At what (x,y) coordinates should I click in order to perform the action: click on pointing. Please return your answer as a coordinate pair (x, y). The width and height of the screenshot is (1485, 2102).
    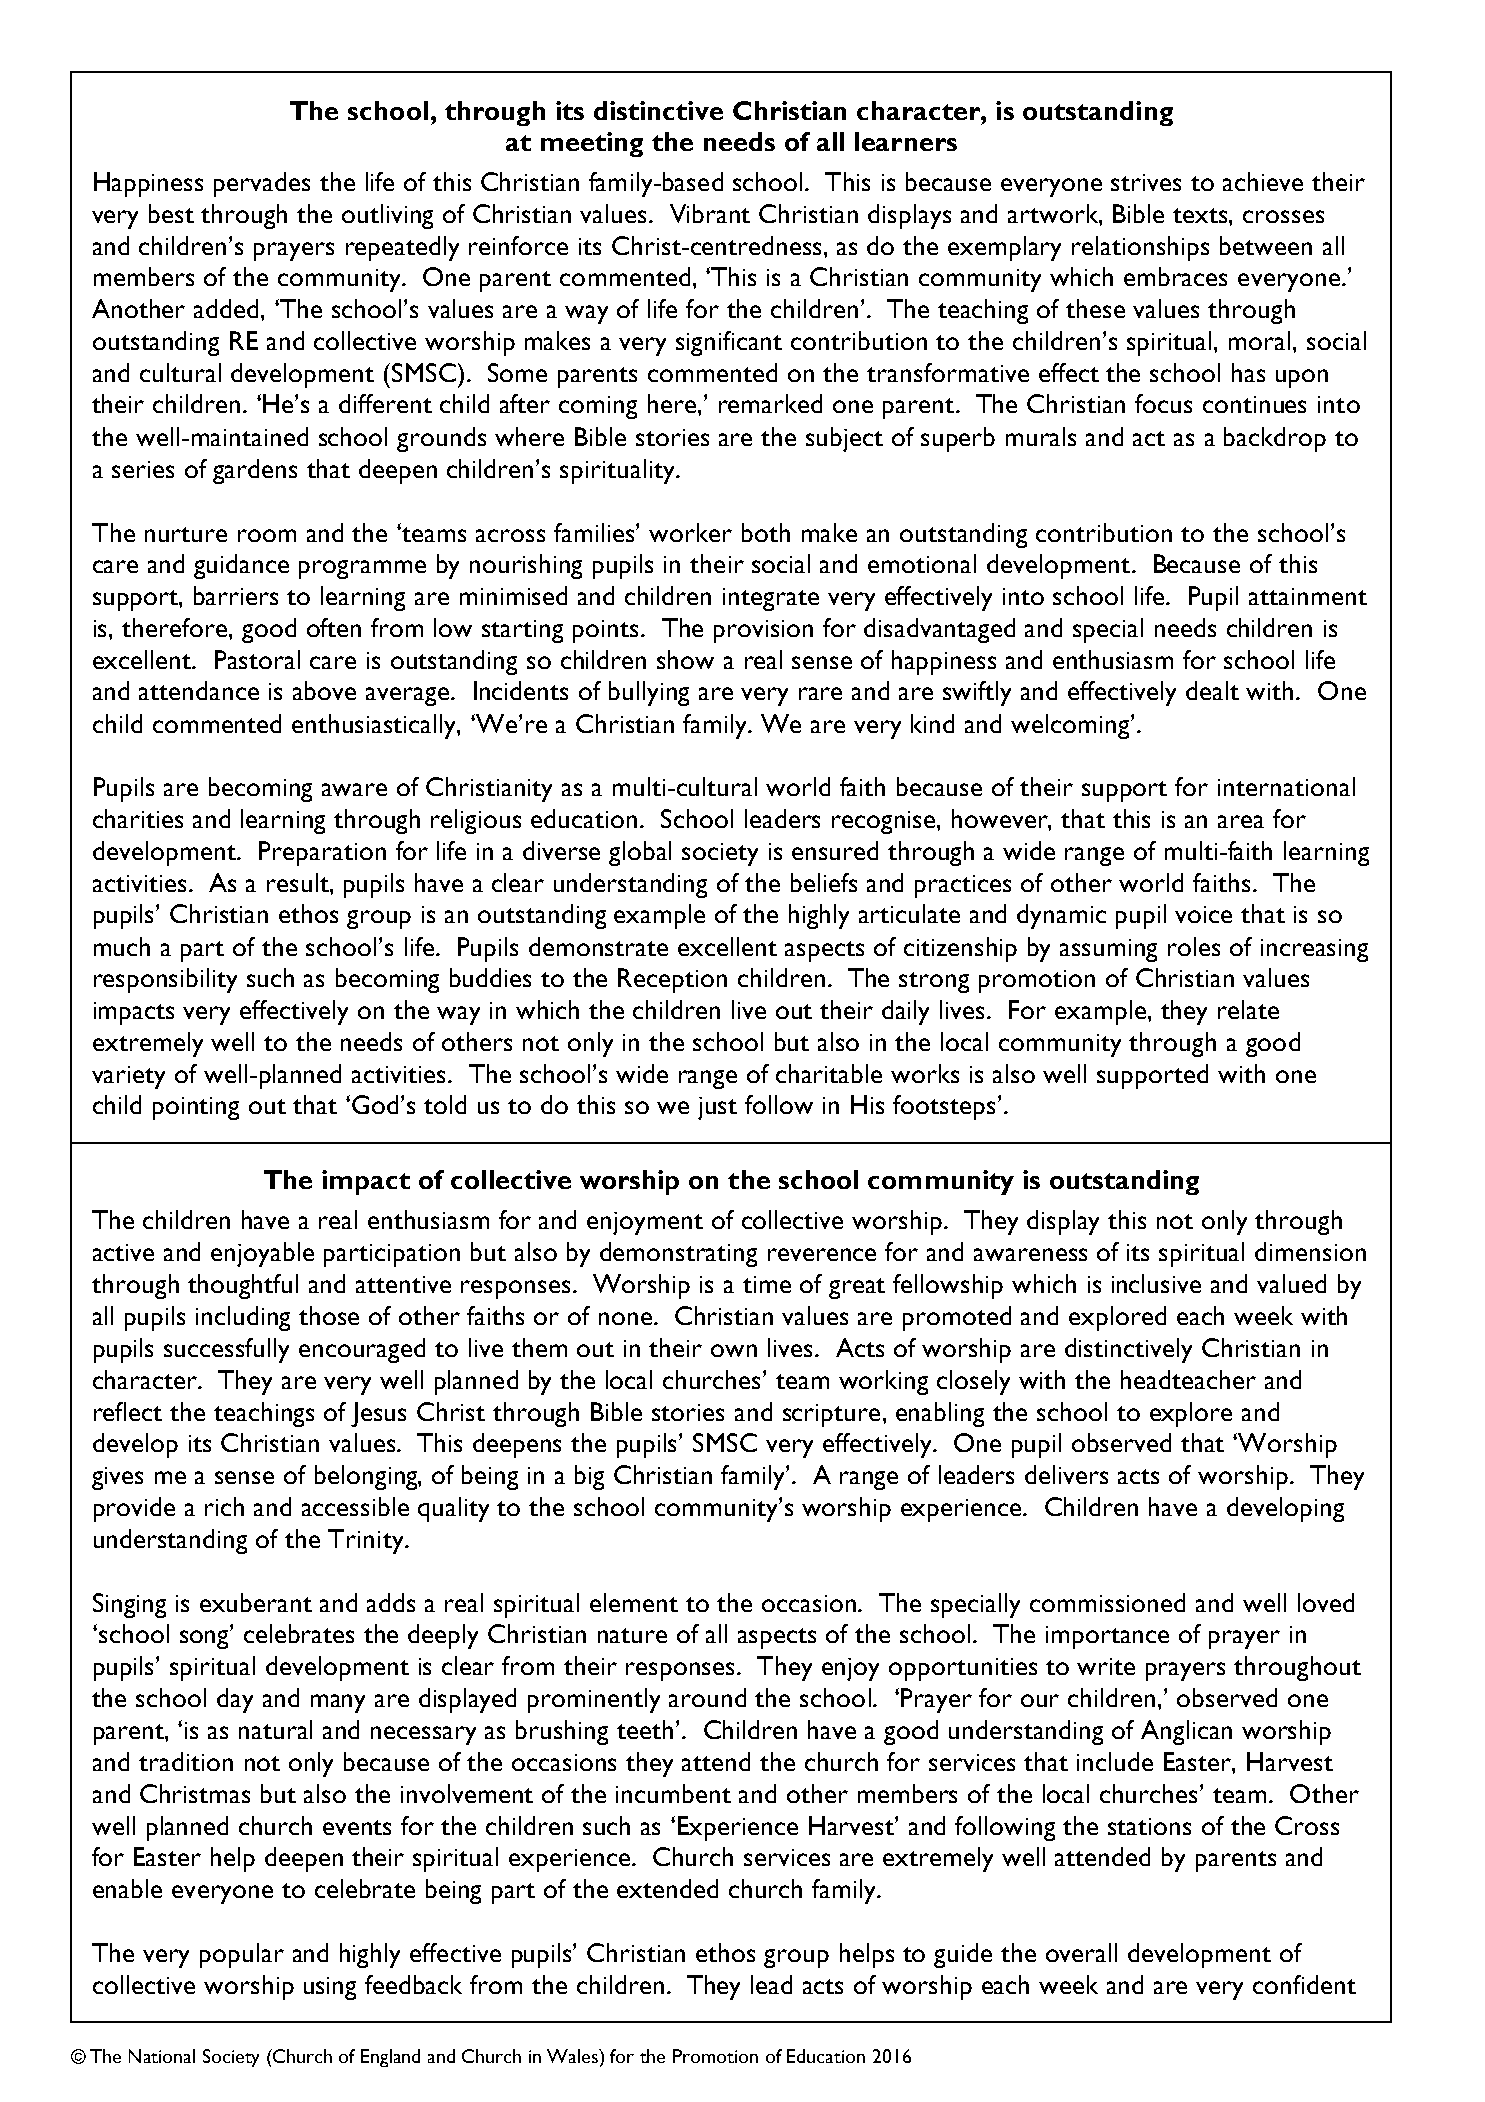
    Looking at the image, I should click on (196, 1108).
